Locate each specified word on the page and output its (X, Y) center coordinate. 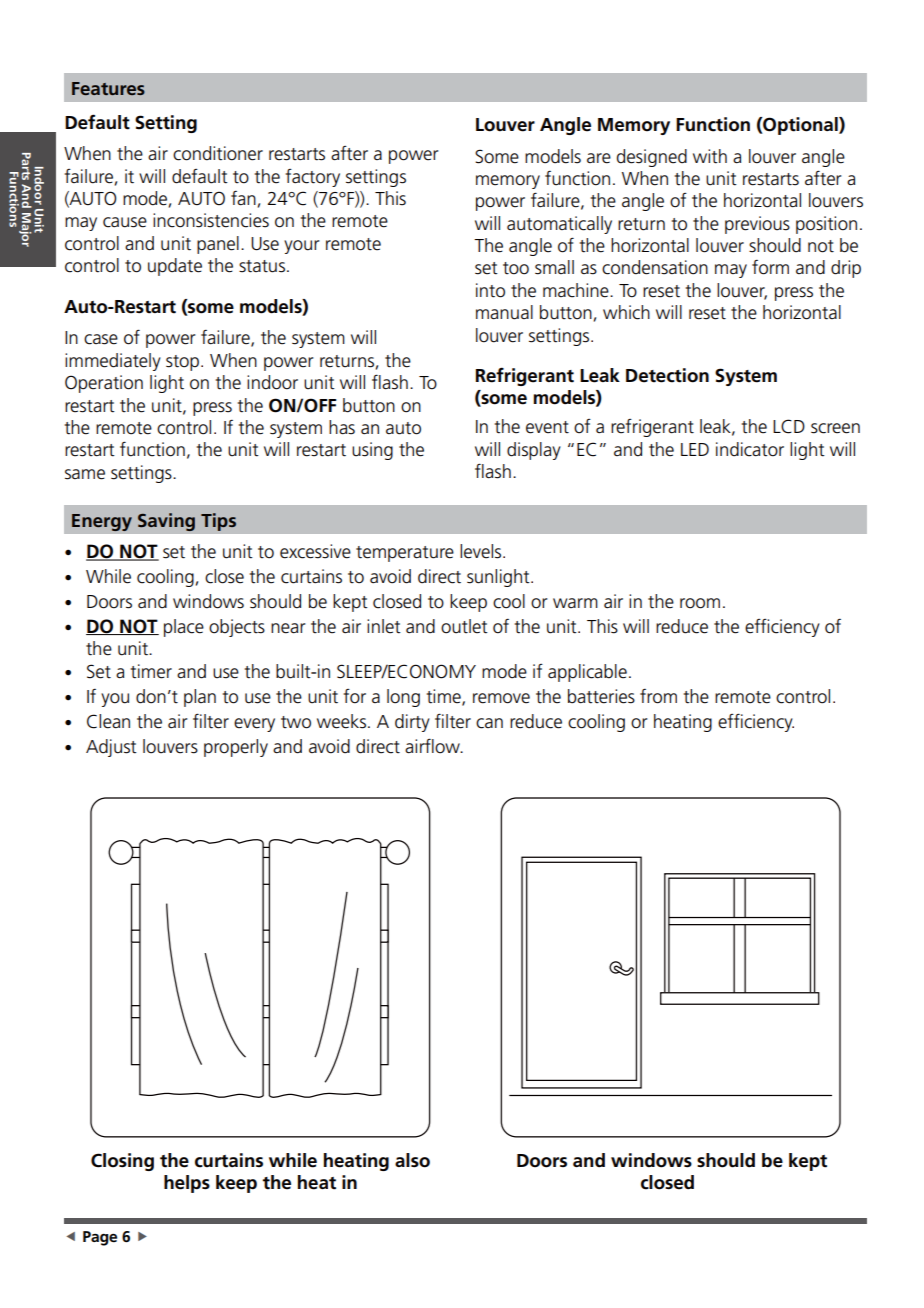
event (547, 427)
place (184, 628)
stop (184, 363)
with (710, 156)
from (658, 696)
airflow (433, 746)
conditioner (218, 153)
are (599, 158)
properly (236, 748)
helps (187, 1184)
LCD (789, 426)
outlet (464, 626)
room (700, 603)
